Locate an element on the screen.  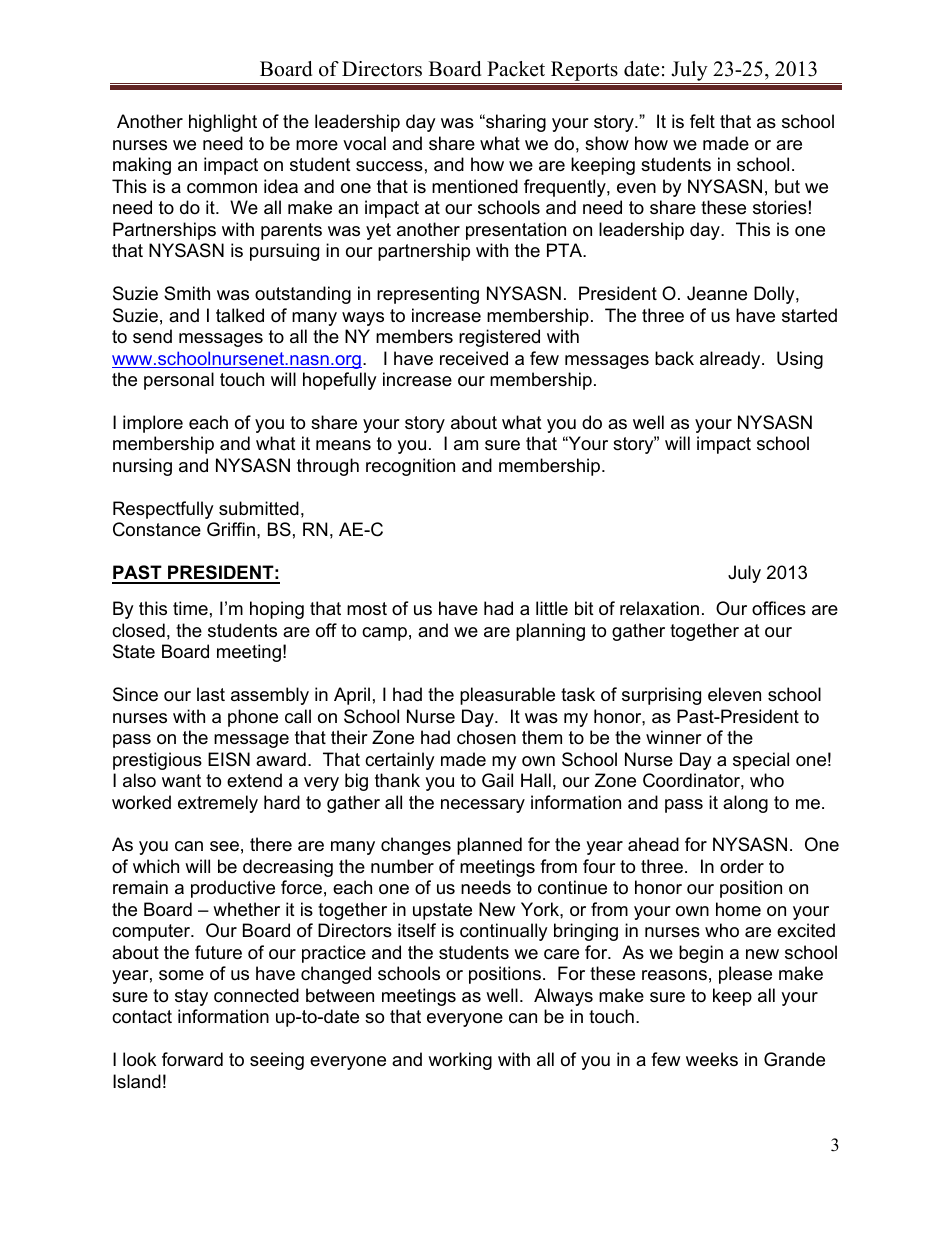
working is located at coordinates (460, 1061).
